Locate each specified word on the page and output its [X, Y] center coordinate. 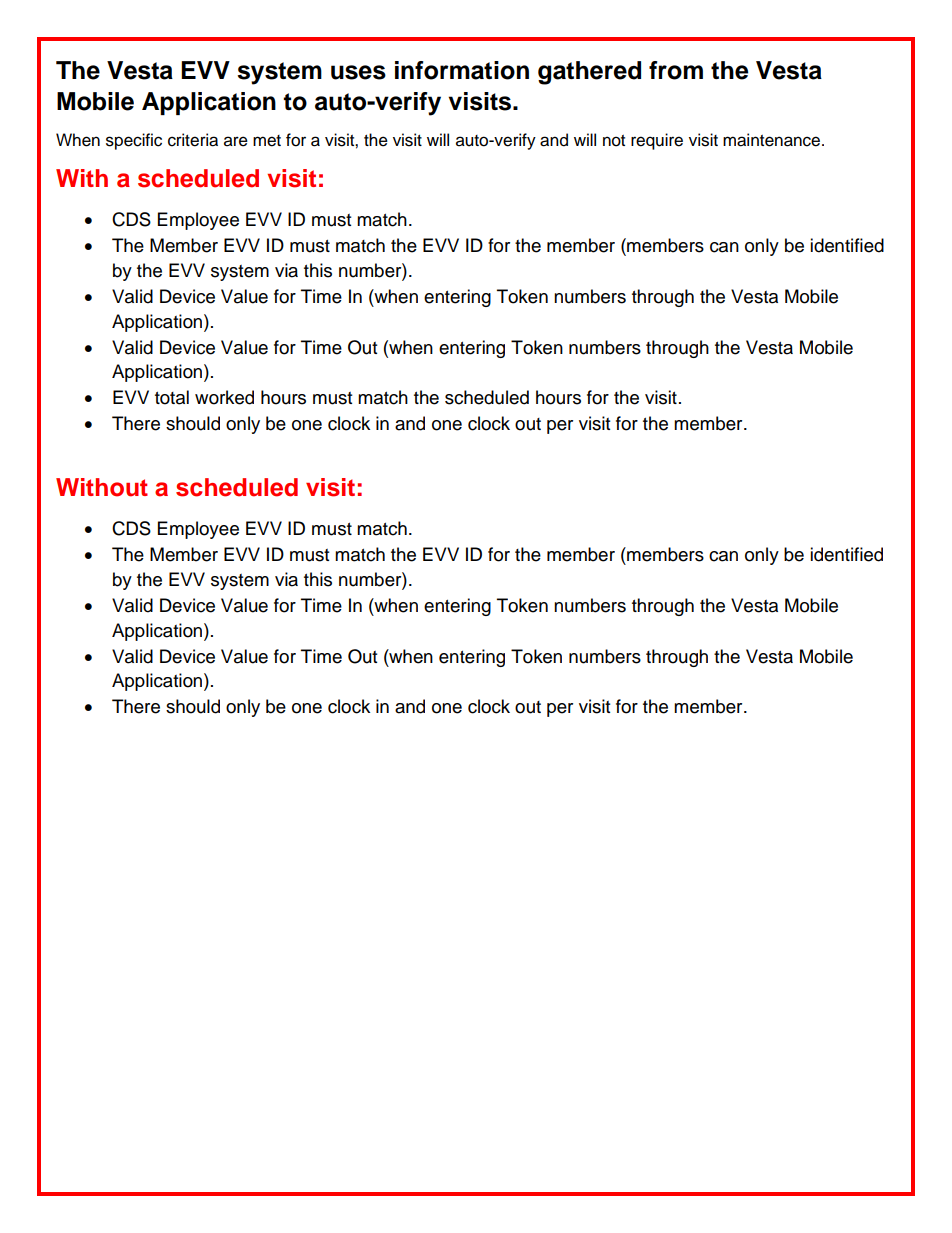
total [172, 397]
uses [358, 72]
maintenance [773, 140]
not [614, 141]
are [236, 141]
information [462, 70]
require [657, 141]
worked [224, 397]
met [267, 141]
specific [134, 141]
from [676, 70]
